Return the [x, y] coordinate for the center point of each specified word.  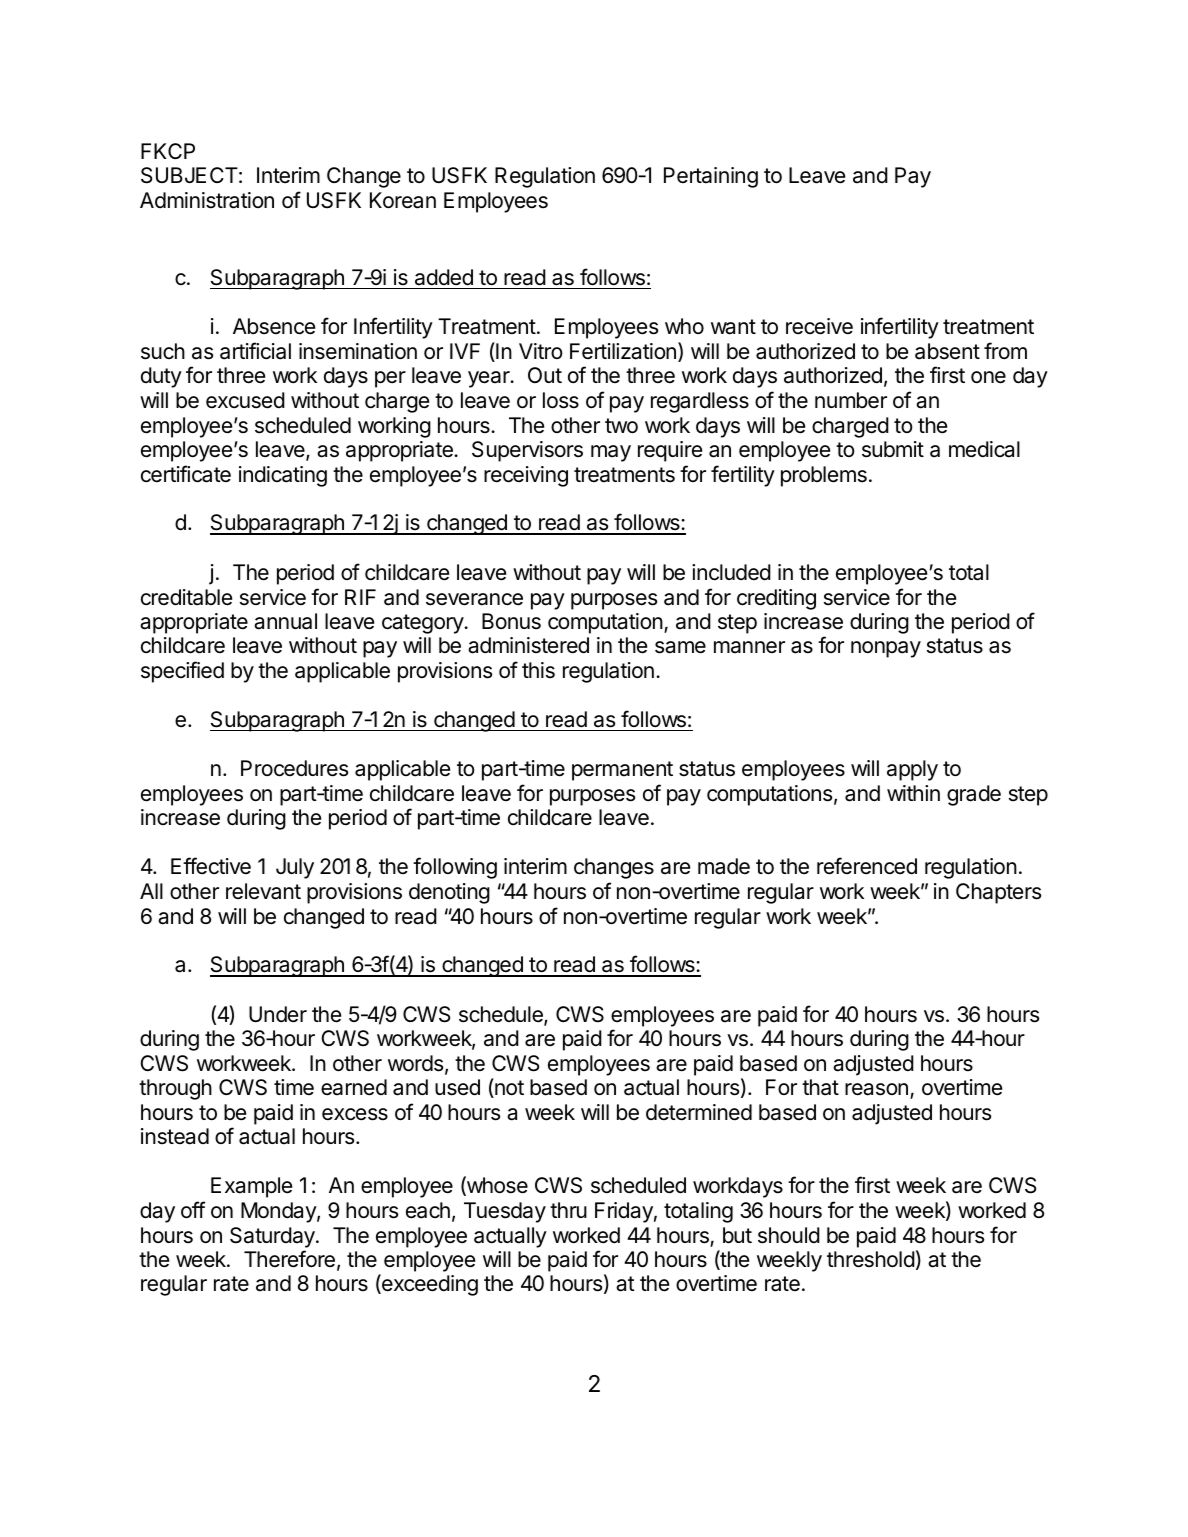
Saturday [273, 1237]
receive [819, 326]
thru [568, 1210]
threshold [871, 1259]
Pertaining [711, 177]
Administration [207, 200]
